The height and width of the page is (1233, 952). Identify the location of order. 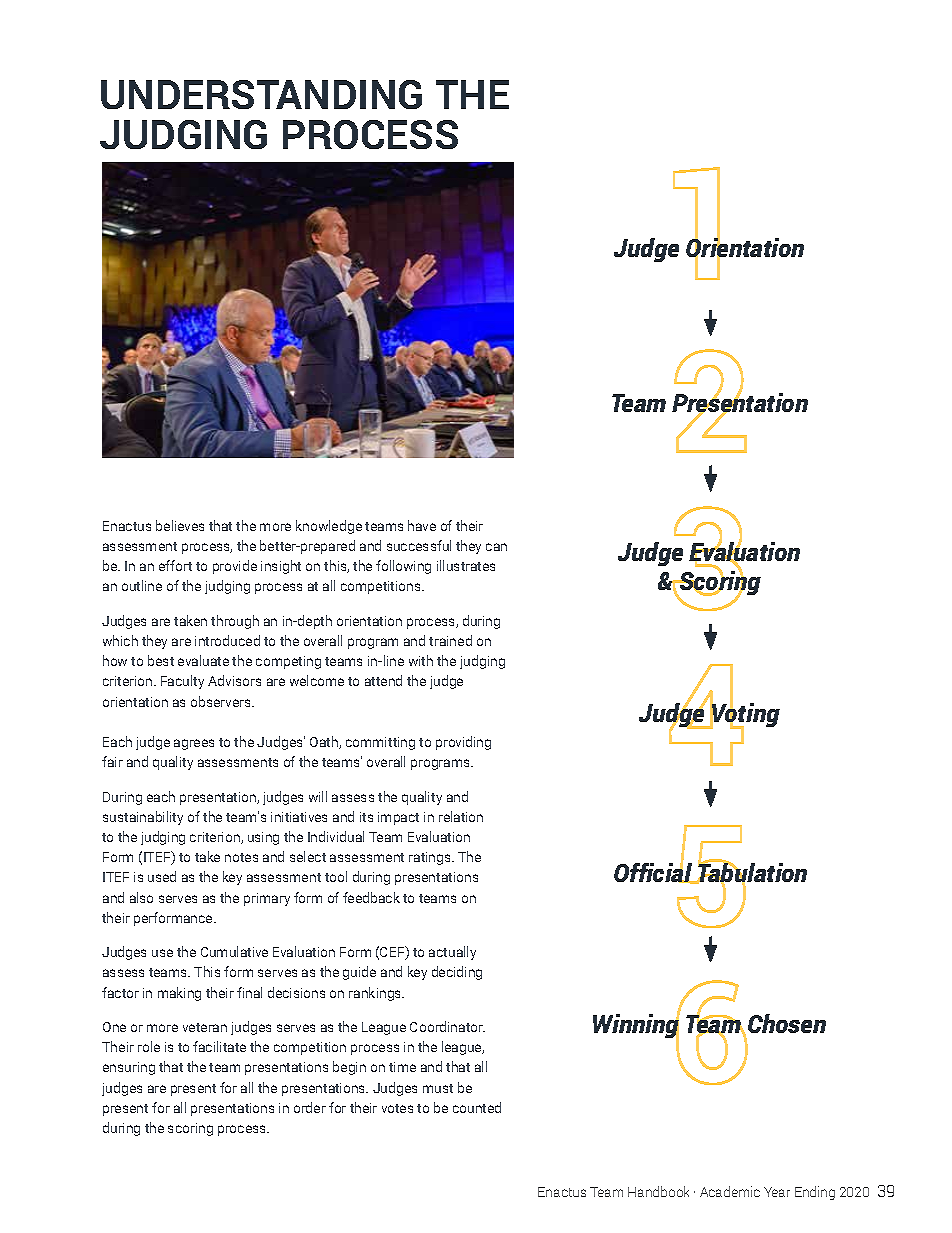
(310, 1107).
